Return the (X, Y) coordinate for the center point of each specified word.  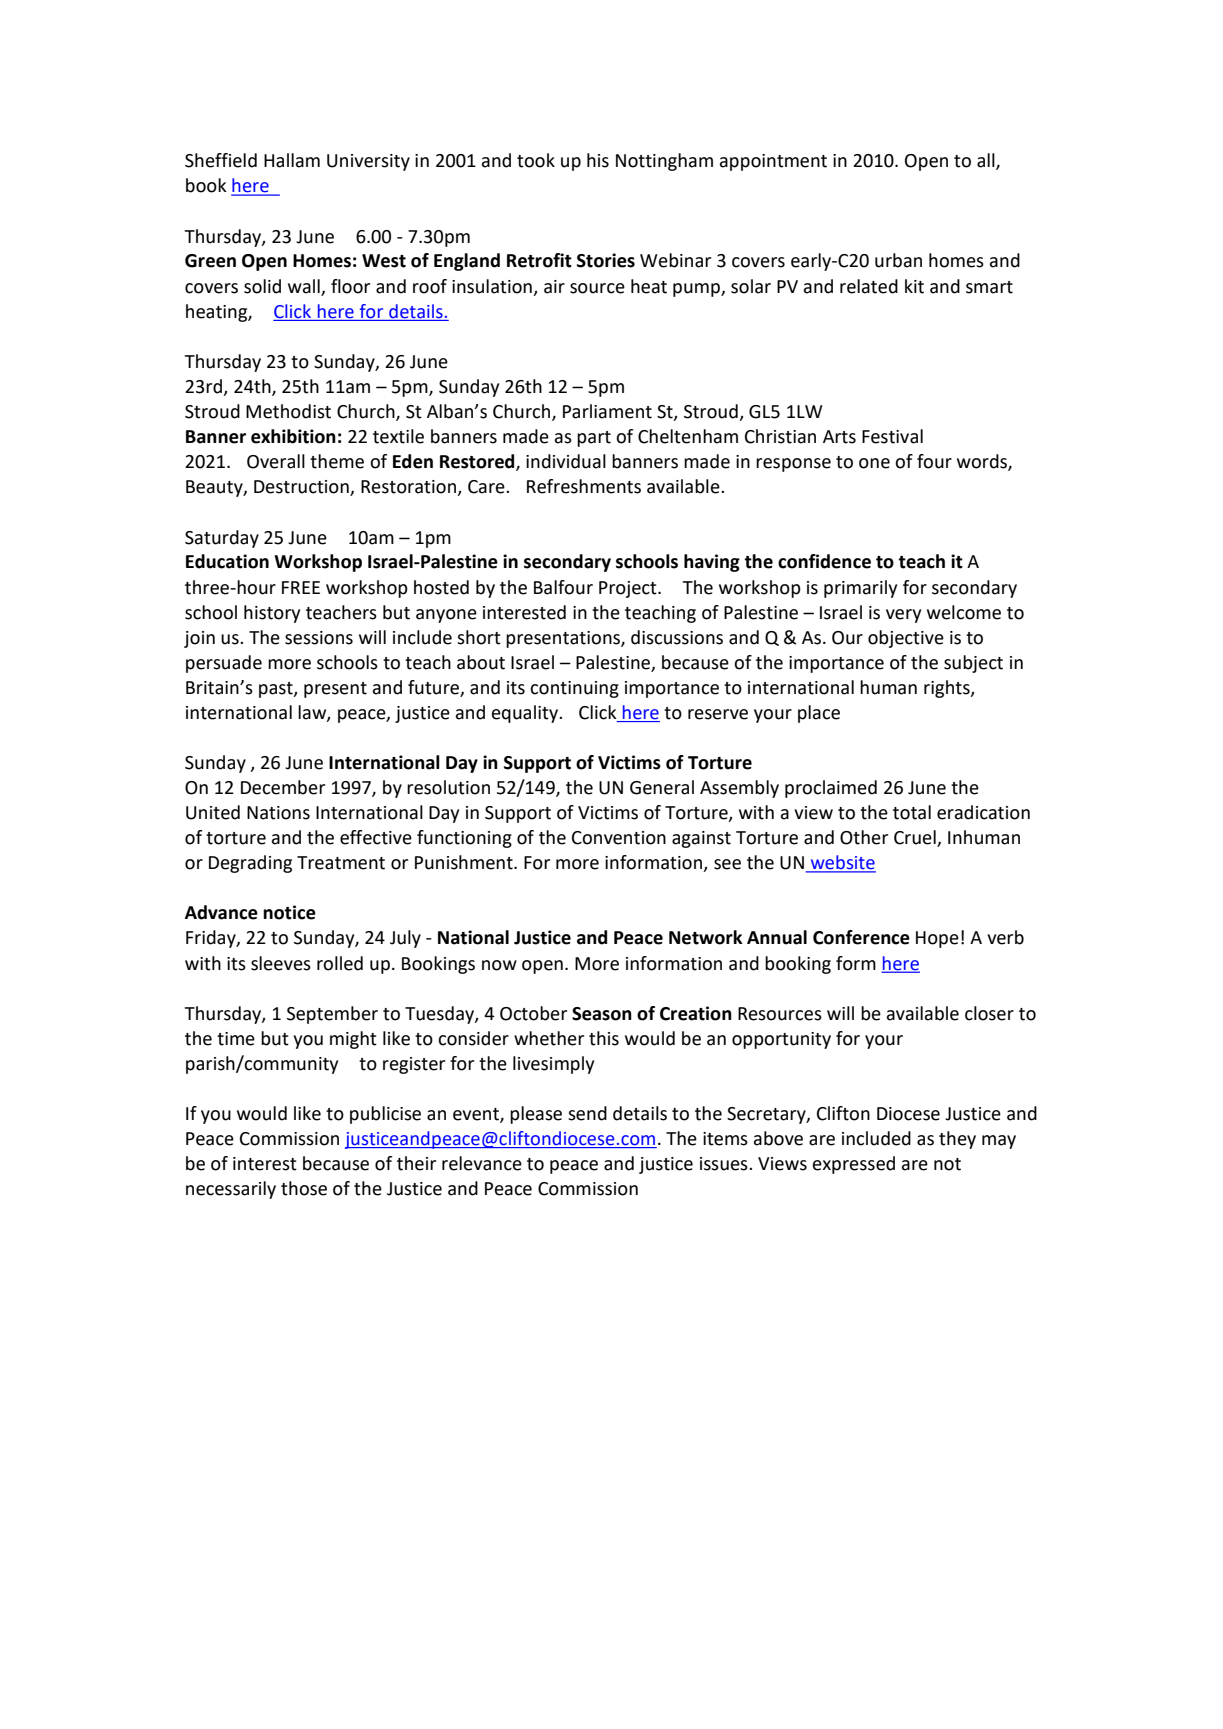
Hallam (292, 160)
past (277, 690)
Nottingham (664, 162)
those (304, 1188)
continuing (574, 689)
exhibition (293, 436)
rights (948, 689)
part (594, 439)
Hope (937, 939)
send (587, 1113)
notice (289, 912)
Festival (892, 436)
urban (898, 260)
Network (706, 937)
